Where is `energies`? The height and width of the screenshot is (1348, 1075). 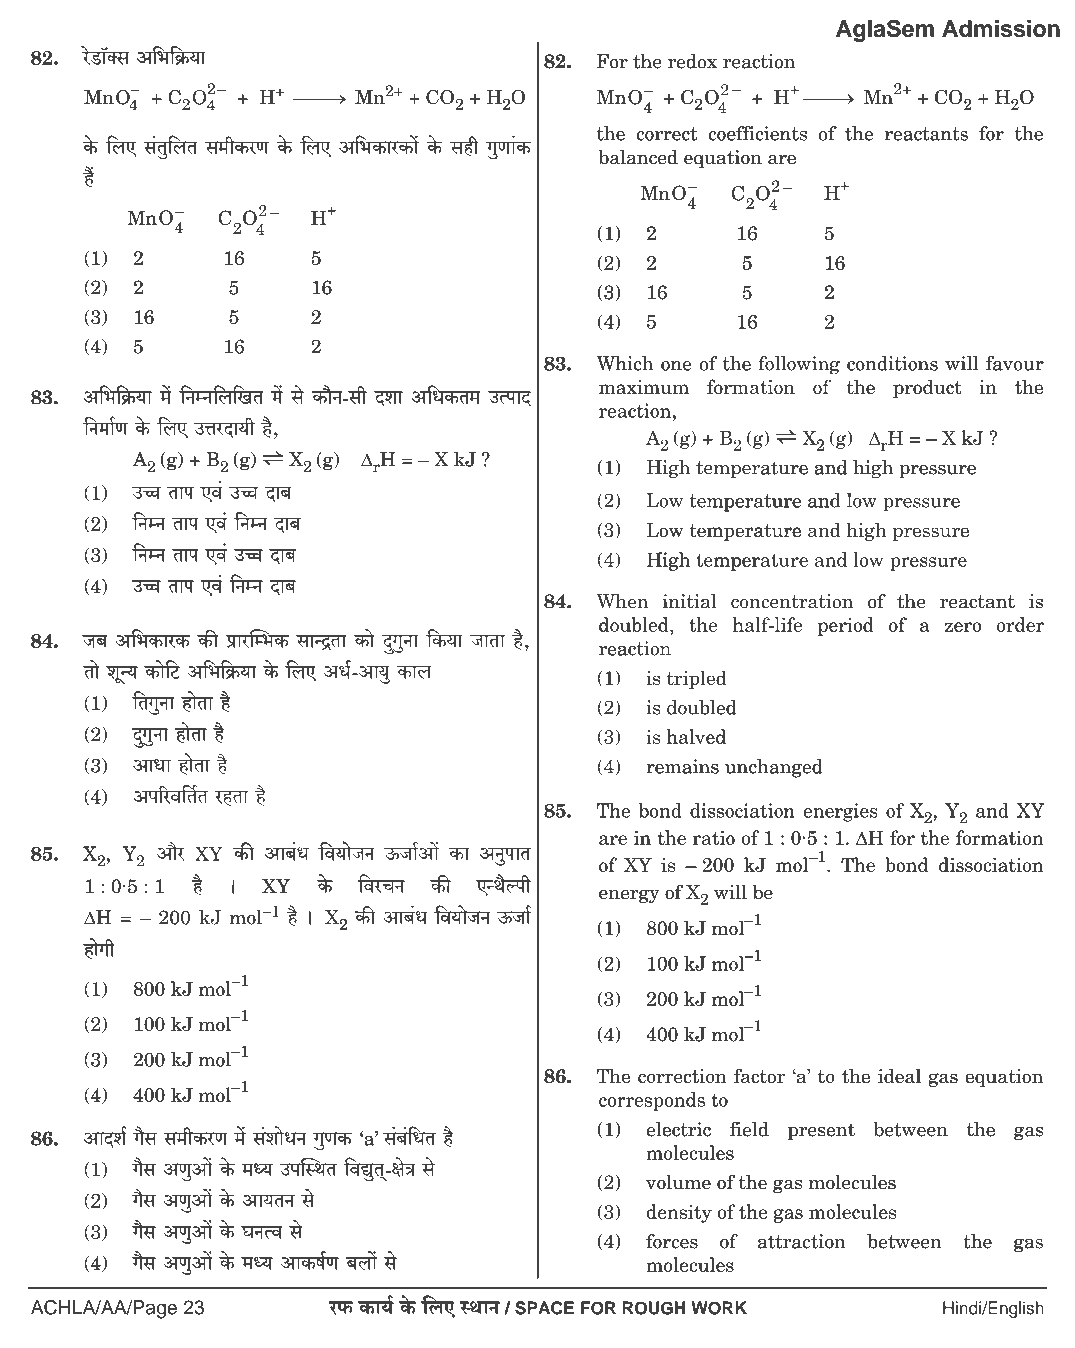 energies is located at coordinates (840, 812).
